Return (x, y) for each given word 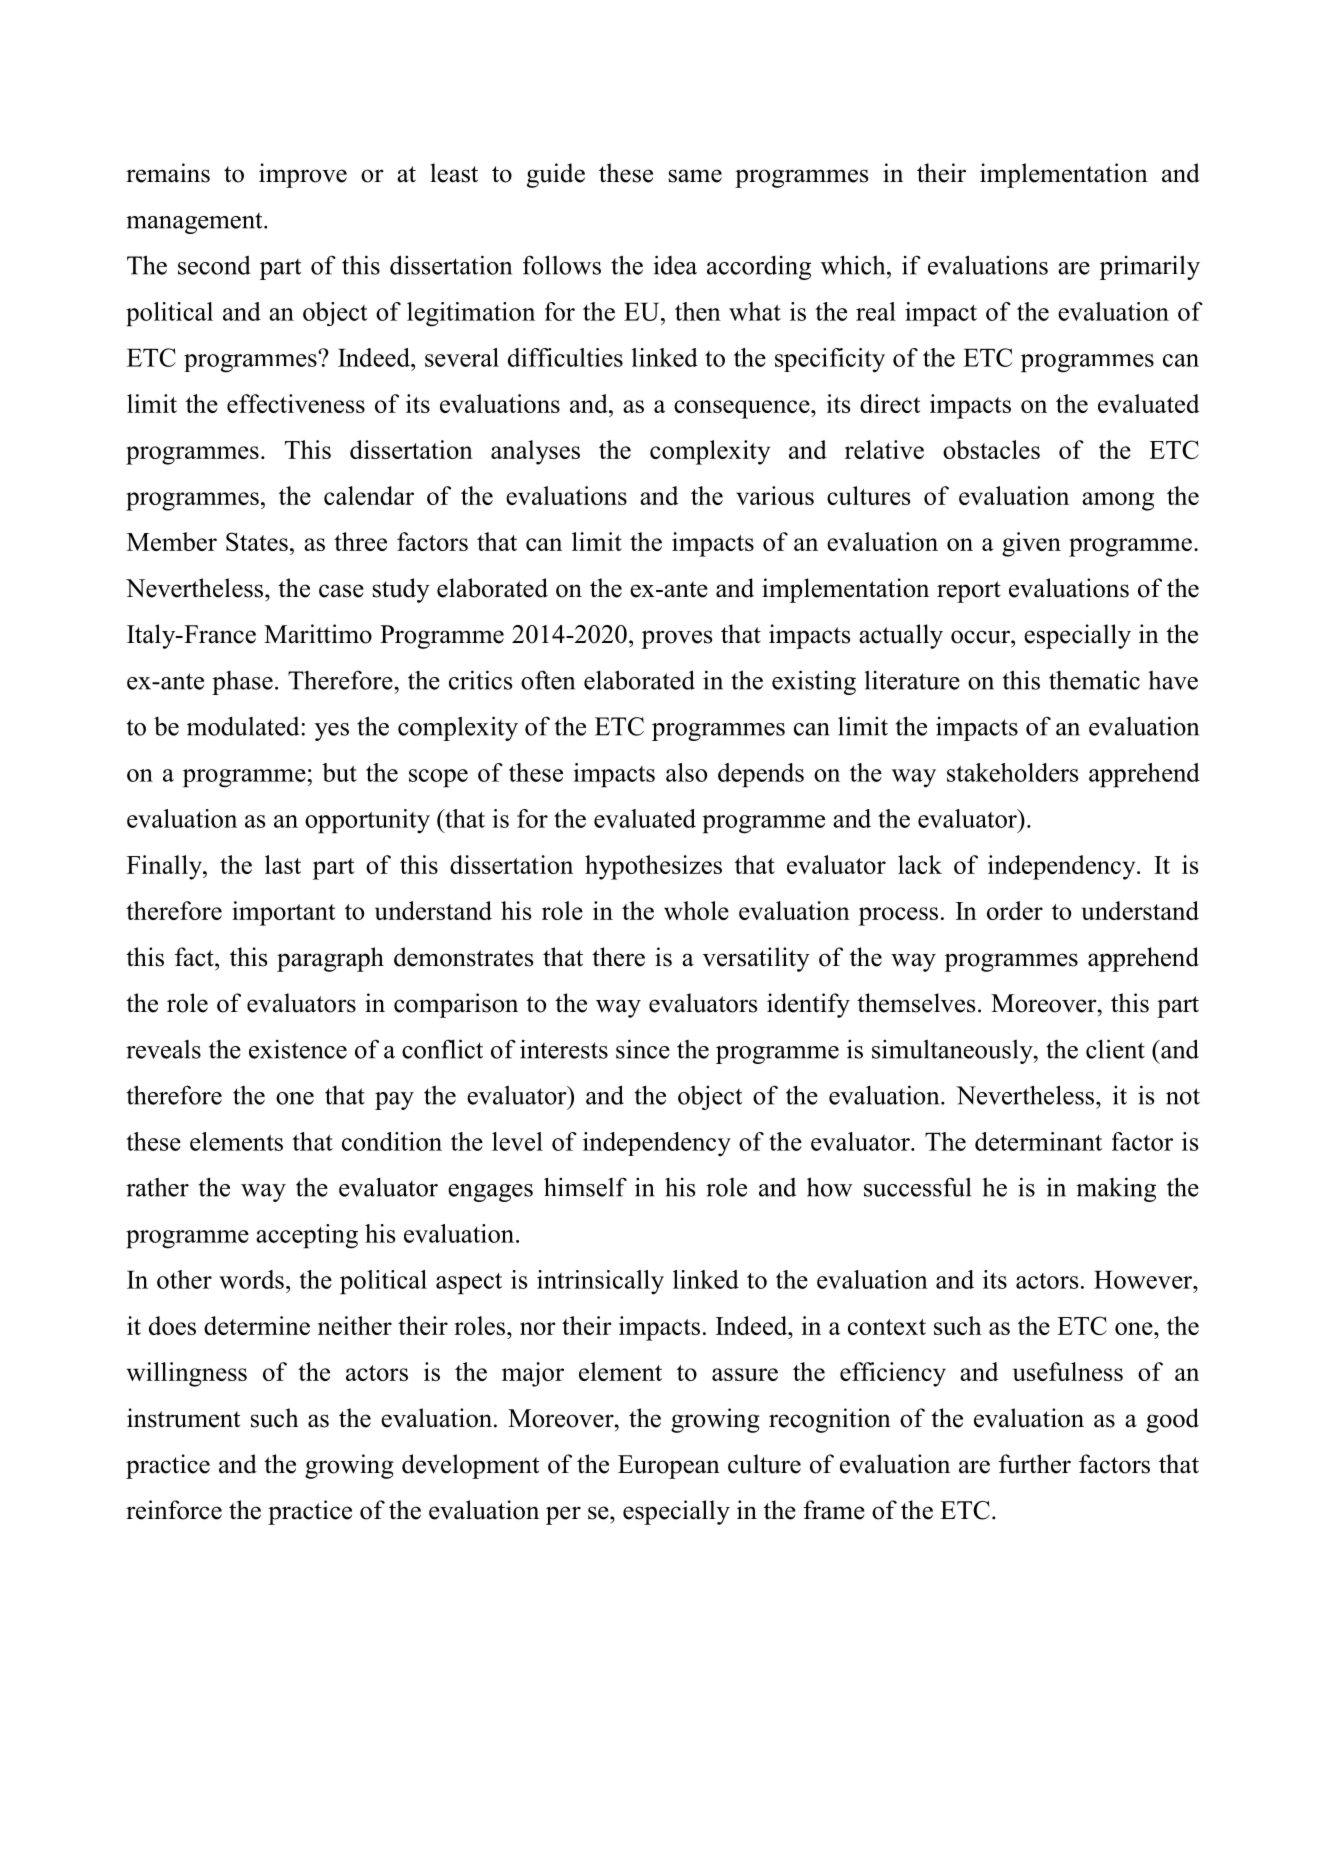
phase (242, 683)
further (1035, 1464)
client (1115, 1049)
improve (303, 175)
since (643, 1049)
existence (298, 1049)
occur (981, 637)
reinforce (174, 1510)
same (695, 176)
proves (677, 639)
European (669, 1467)
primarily (1150, 267)
